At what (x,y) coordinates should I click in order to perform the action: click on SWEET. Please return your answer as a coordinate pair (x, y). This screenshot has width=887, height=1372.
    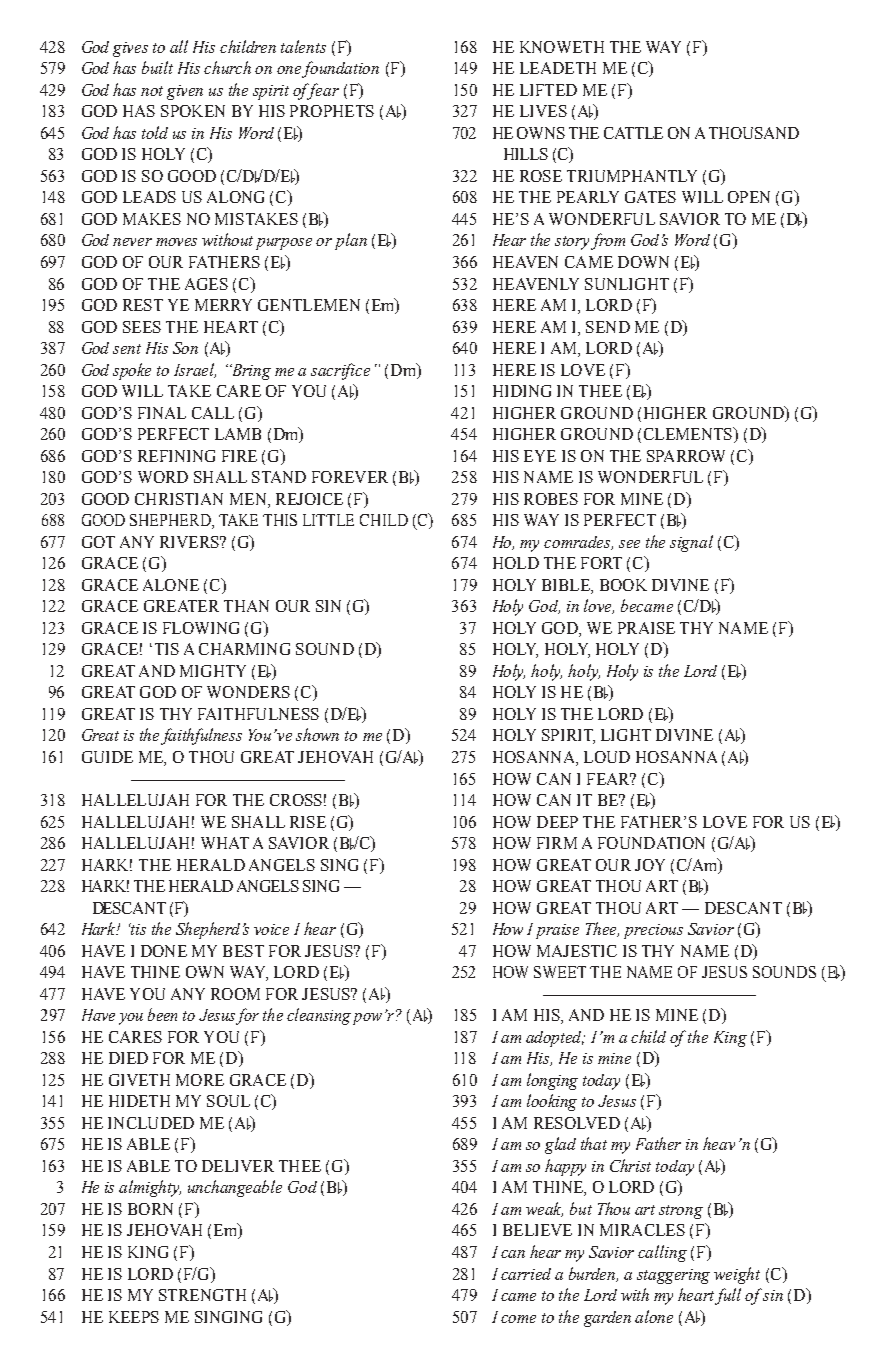
    Looking at the image, I should click on (560, 972).
